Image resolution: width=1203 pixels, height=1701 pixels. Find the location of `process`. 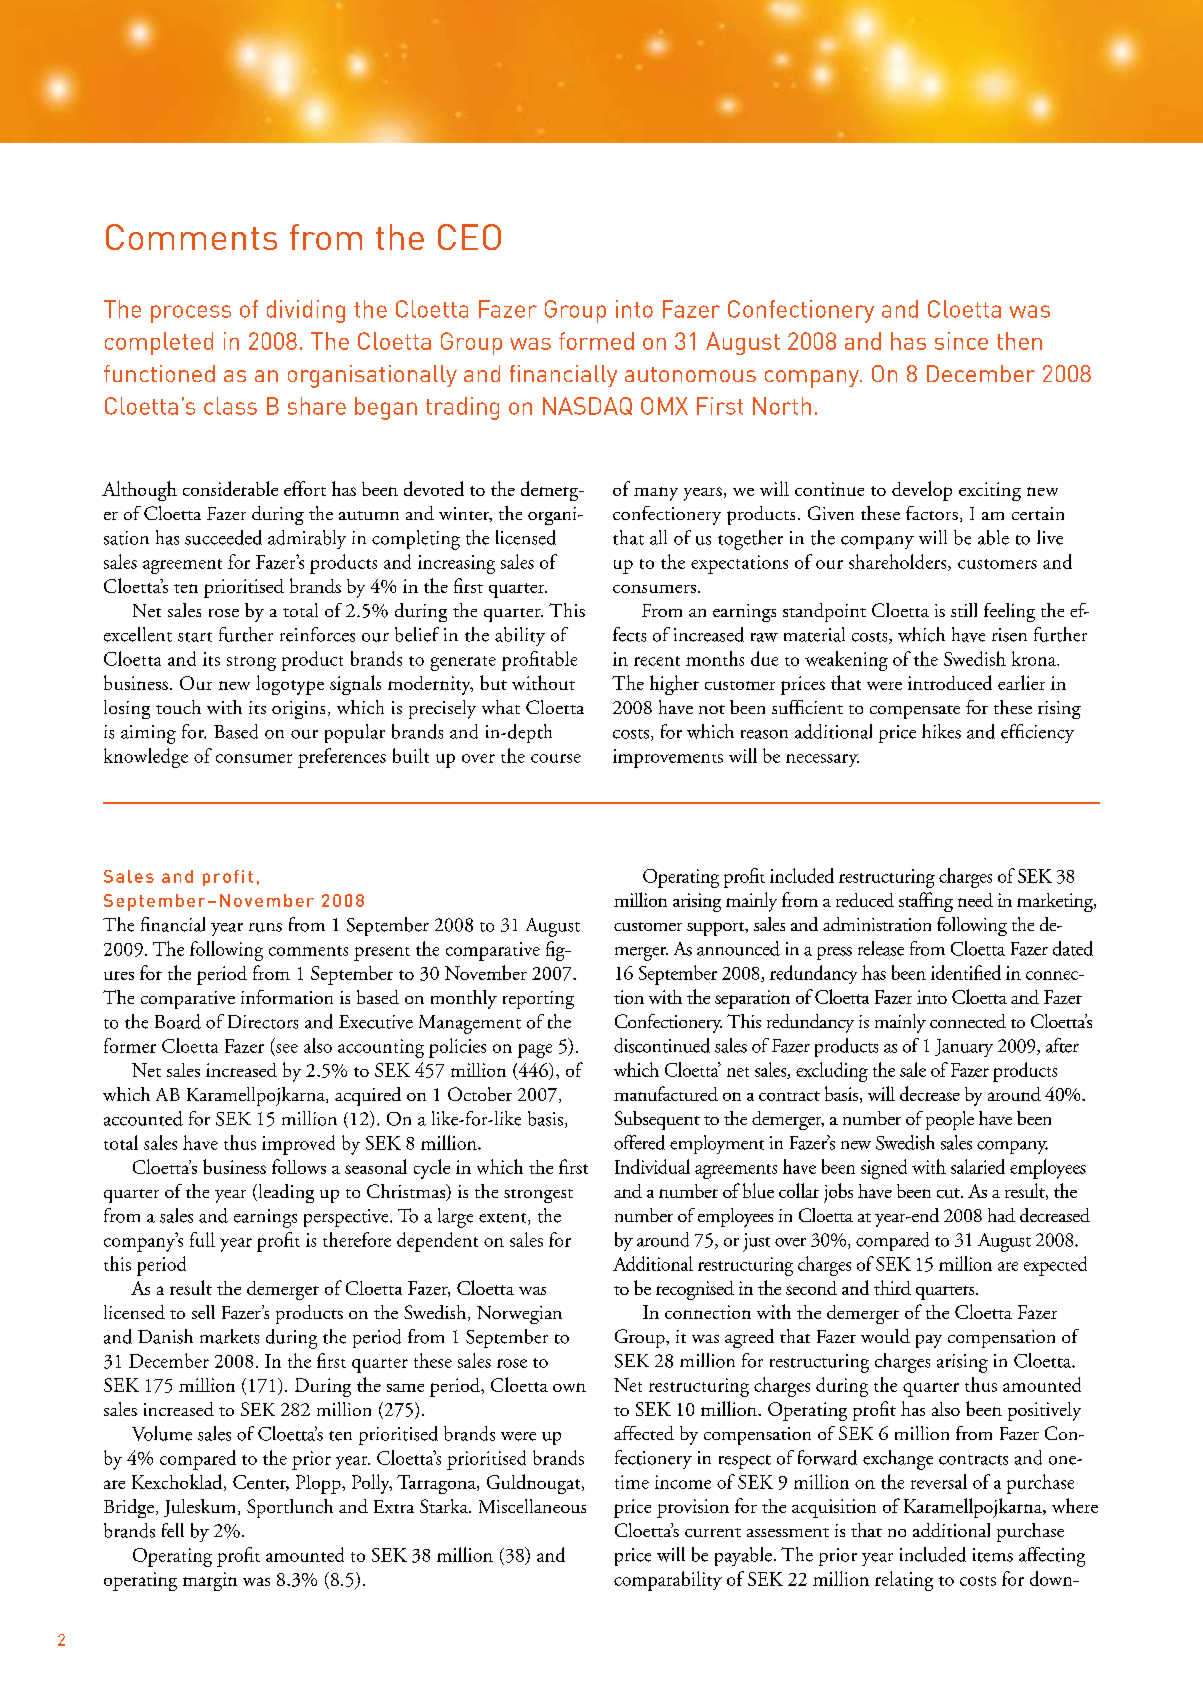

process is located at coordinates (191, 314).
